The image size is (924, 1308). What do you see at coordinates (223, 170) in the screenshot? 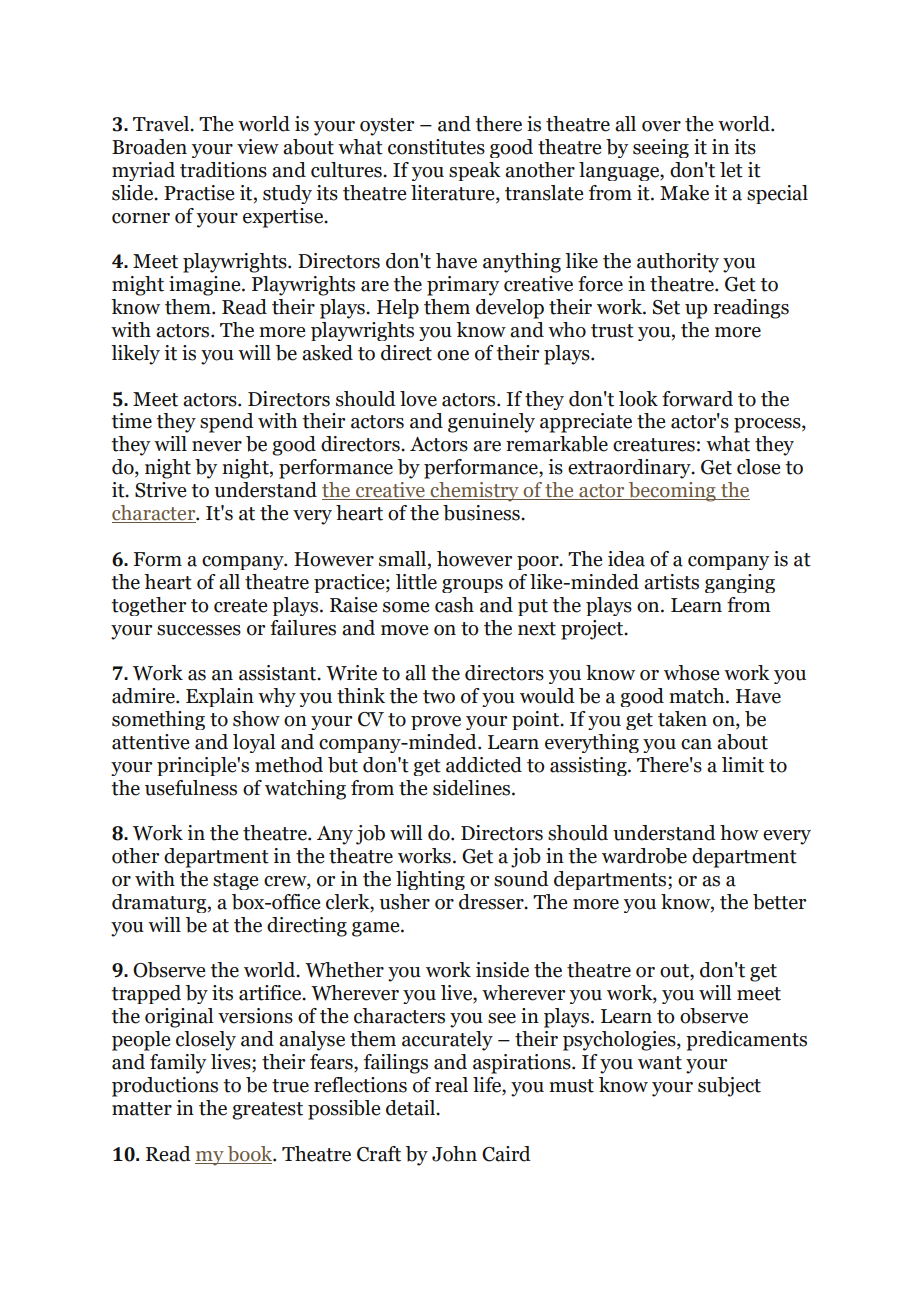
I see `traditions` at bounding box center [223, 170].
